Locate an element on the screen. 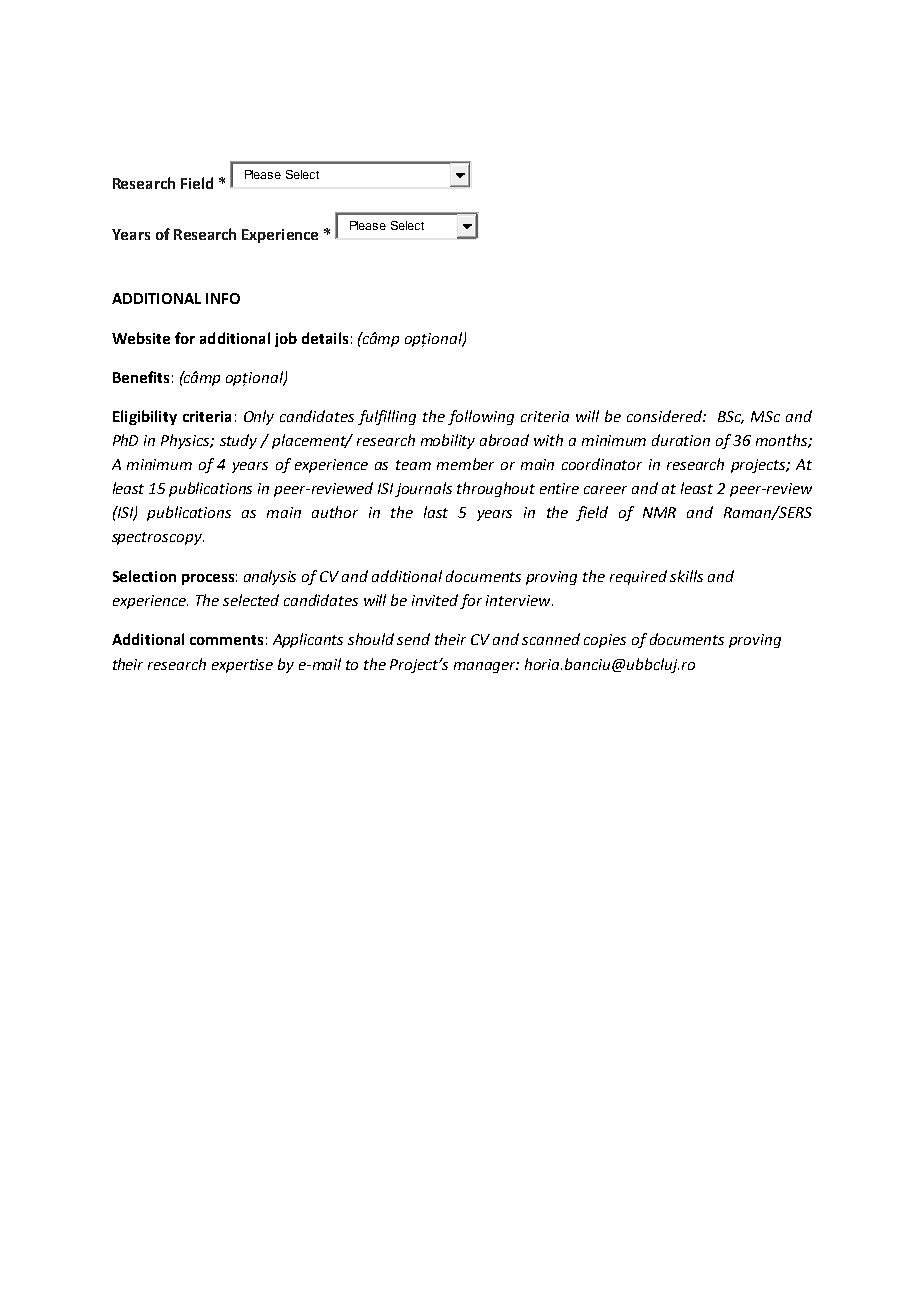 This screenshot has height=1308, width=924. duration is located at coordinates (681, 440).
